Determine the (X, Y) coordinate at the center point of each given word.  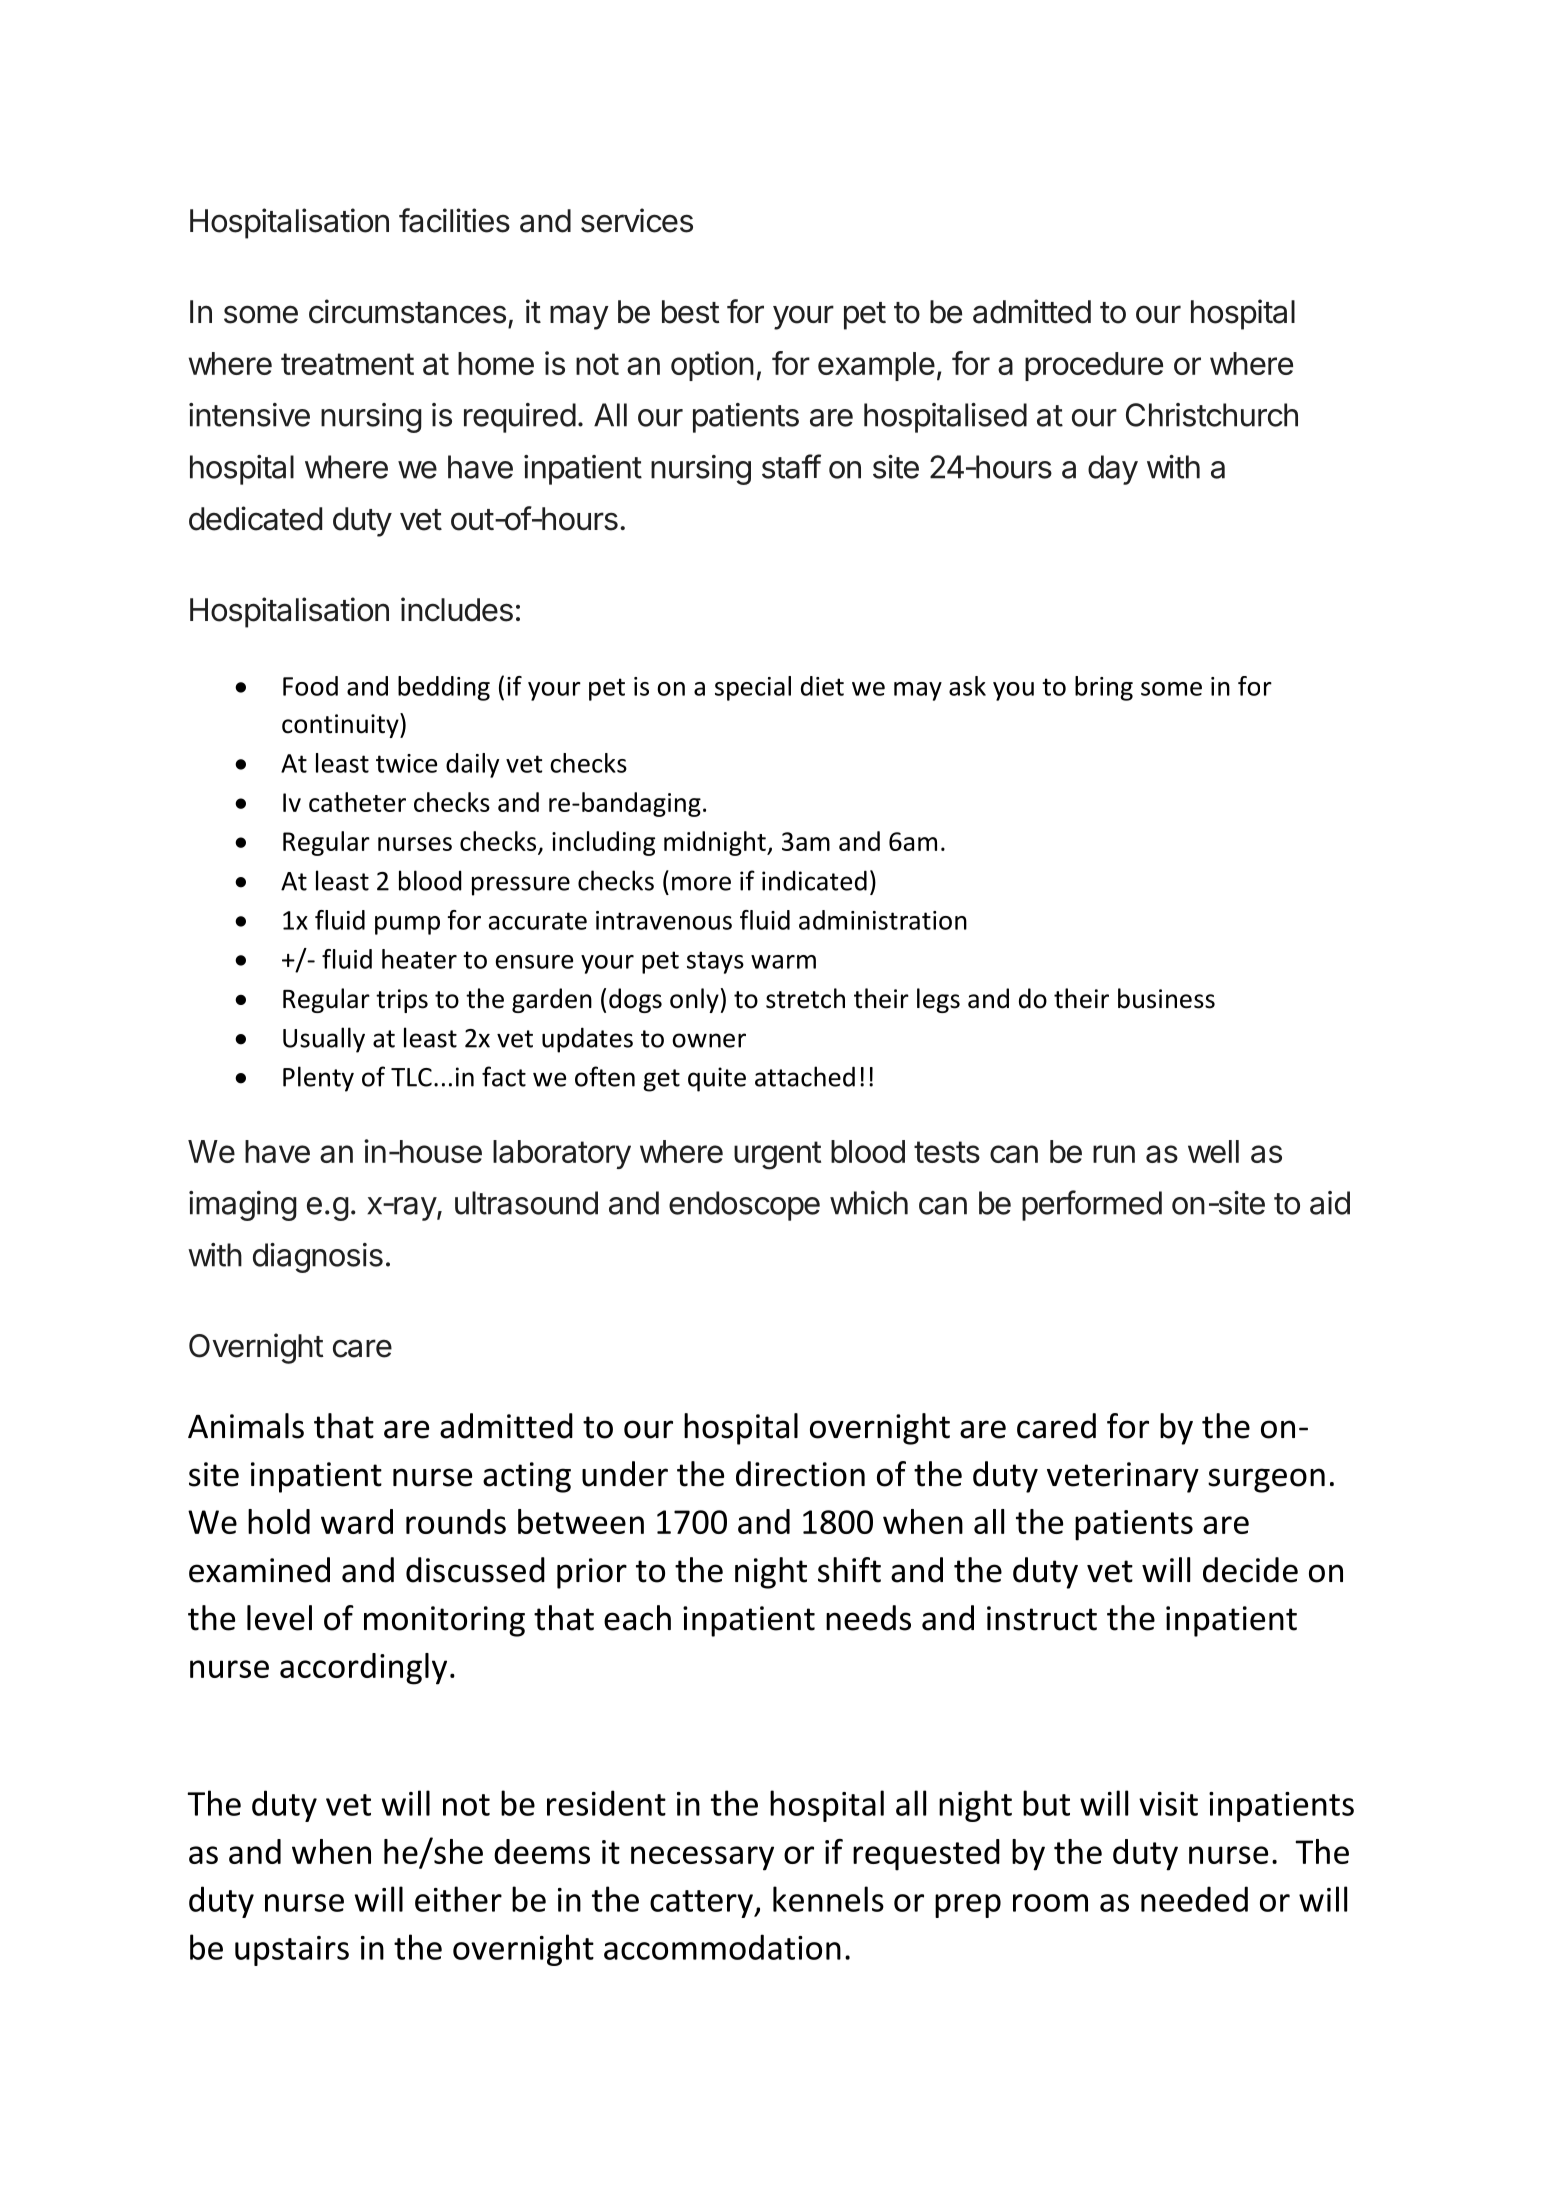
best (691, 312)
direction (800, 1474)
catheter (357, 802)
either (458, 1899)
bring (1104, 688)
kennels (828, 1899)
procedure (1094, 366)
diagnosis (318, 1258)
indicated (814, 880)
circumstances (407, 311)
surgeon (1266, 1480)
